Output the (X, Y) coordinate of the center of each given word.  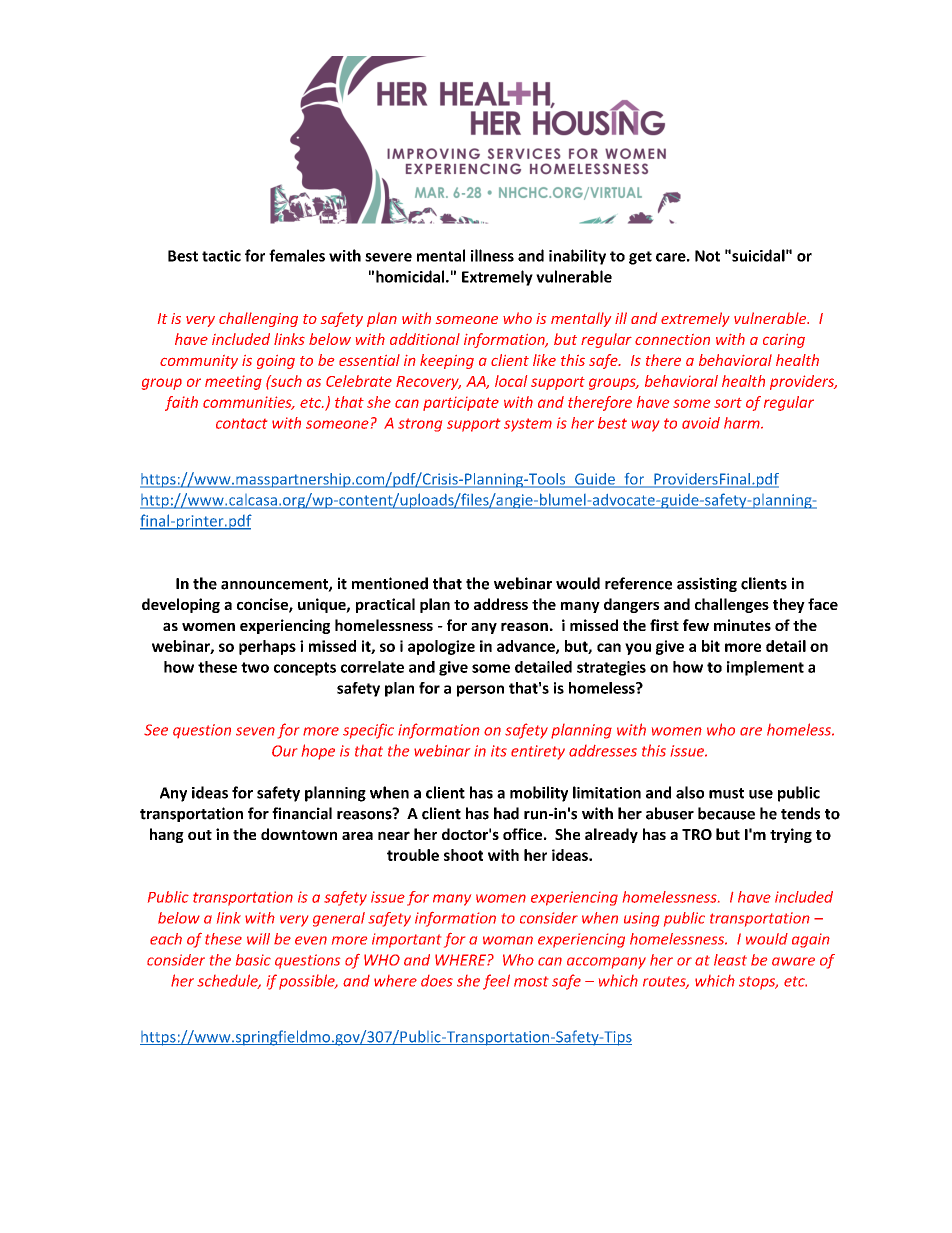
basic (253, 960)
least (730, 960)
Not (707, 256)
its (499, 751)
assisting (707, 584)
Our (284, 751)
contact (241, 423)
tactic (221, 256)
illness (492, 255)
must (726, 793)
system (528, 425)
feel (496, 982)
